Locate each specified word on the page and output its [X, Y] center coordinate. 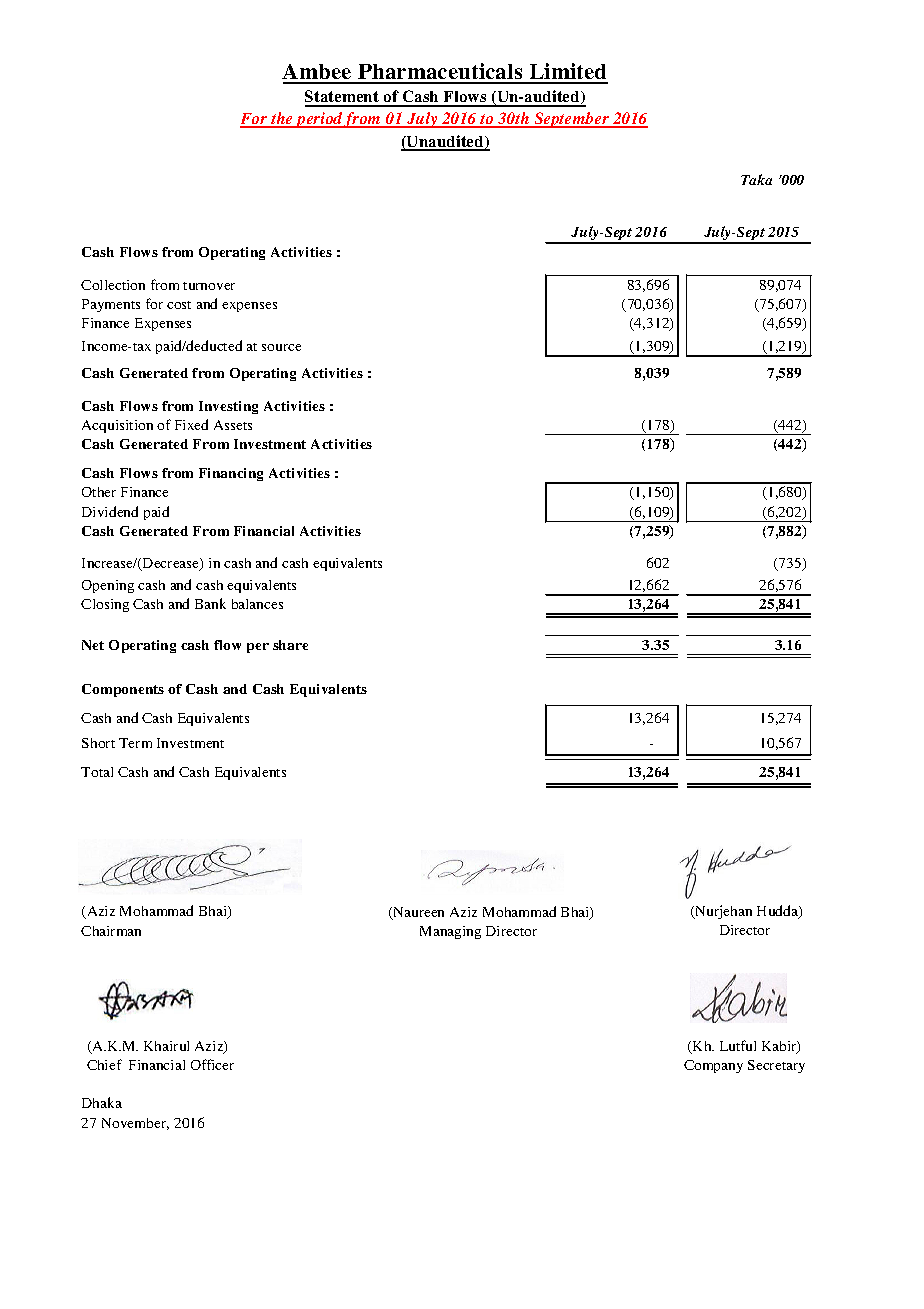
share [290, 645]
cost [179, 305]
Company [713, 1066]
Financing [231, 474]
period [319, 120]
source [281, 347]
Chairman [111, 931]
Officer [212, 1064]
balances [257, 604]
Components [123, 690]
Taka [756, 179]
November [135, 1124]
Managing [450, 932]
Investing [228, 407]
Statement [343, 98]
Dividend [110, 511]
